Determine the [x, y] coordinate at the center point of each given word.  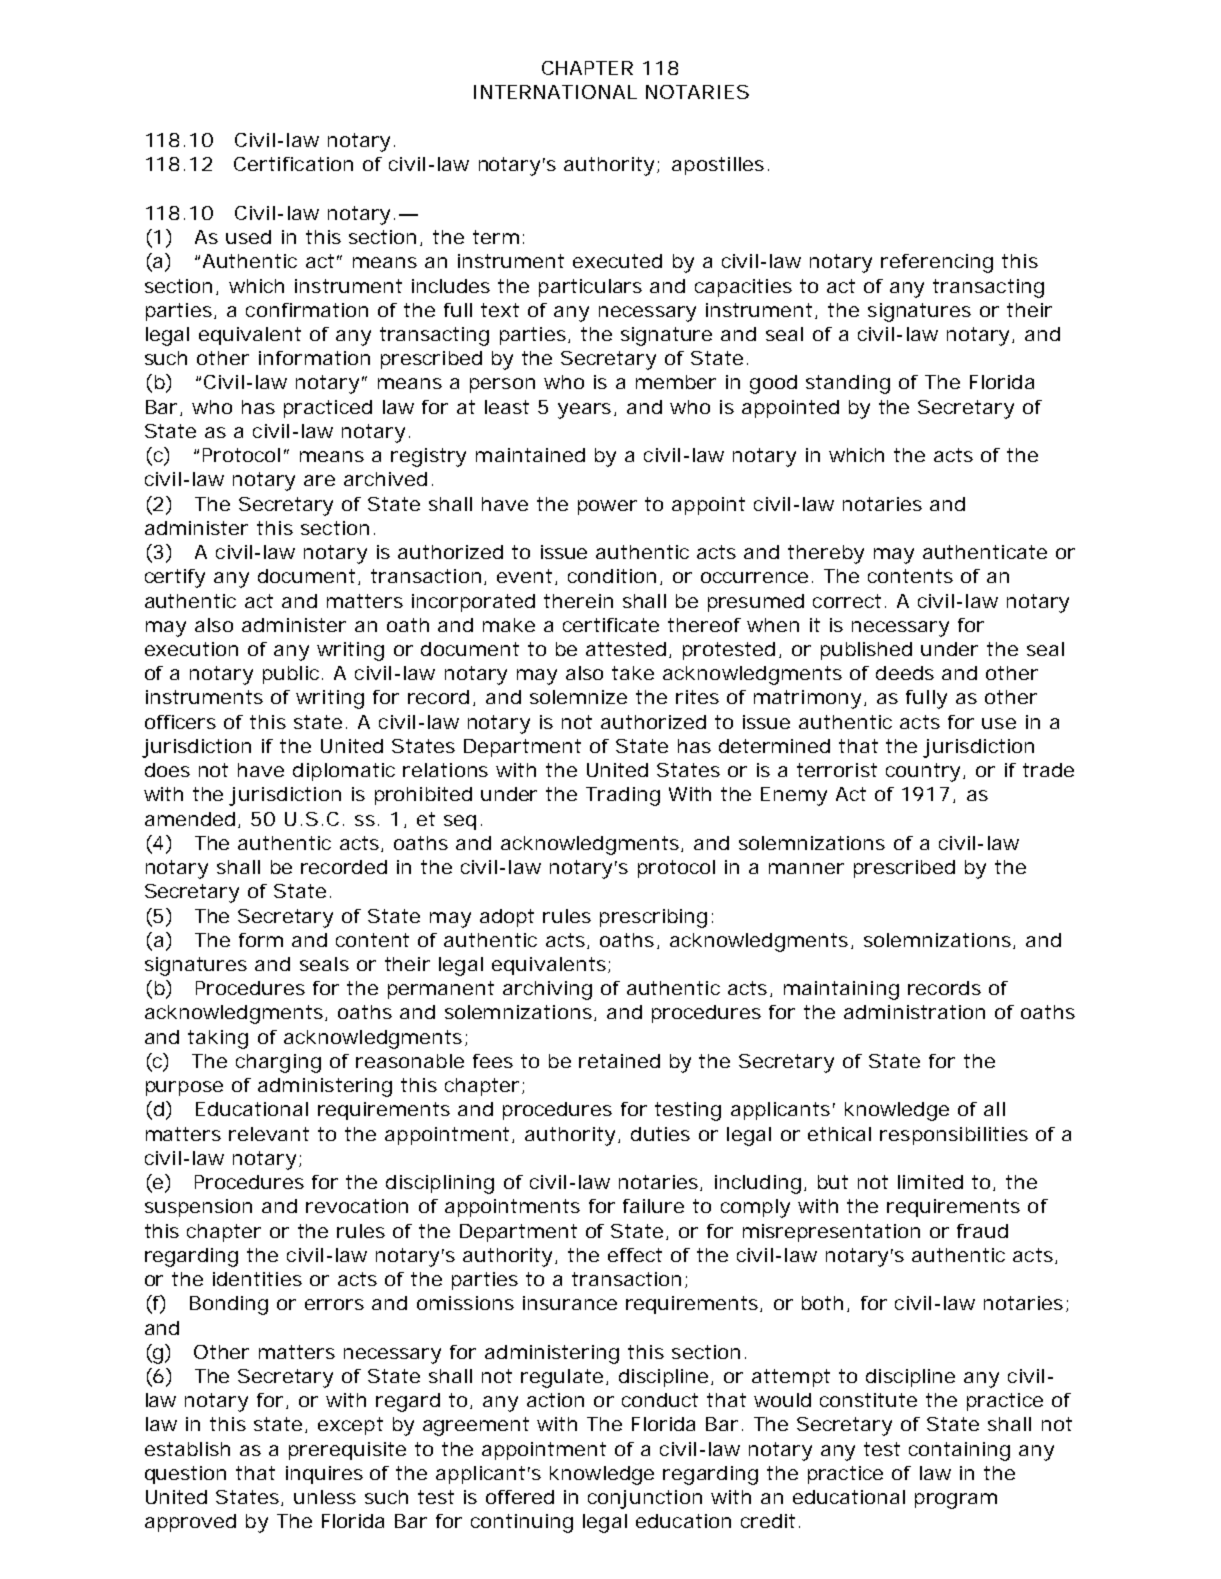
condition [612, 576]
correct [849, 601]
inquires [324, 1475]
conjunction [645, 1499]
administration [914, 1012]
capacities [743, 288]
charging [278, 1063]
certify [175, 578]
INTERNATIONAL [555, 92]
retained [619, 1061]
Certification [293, 164]
